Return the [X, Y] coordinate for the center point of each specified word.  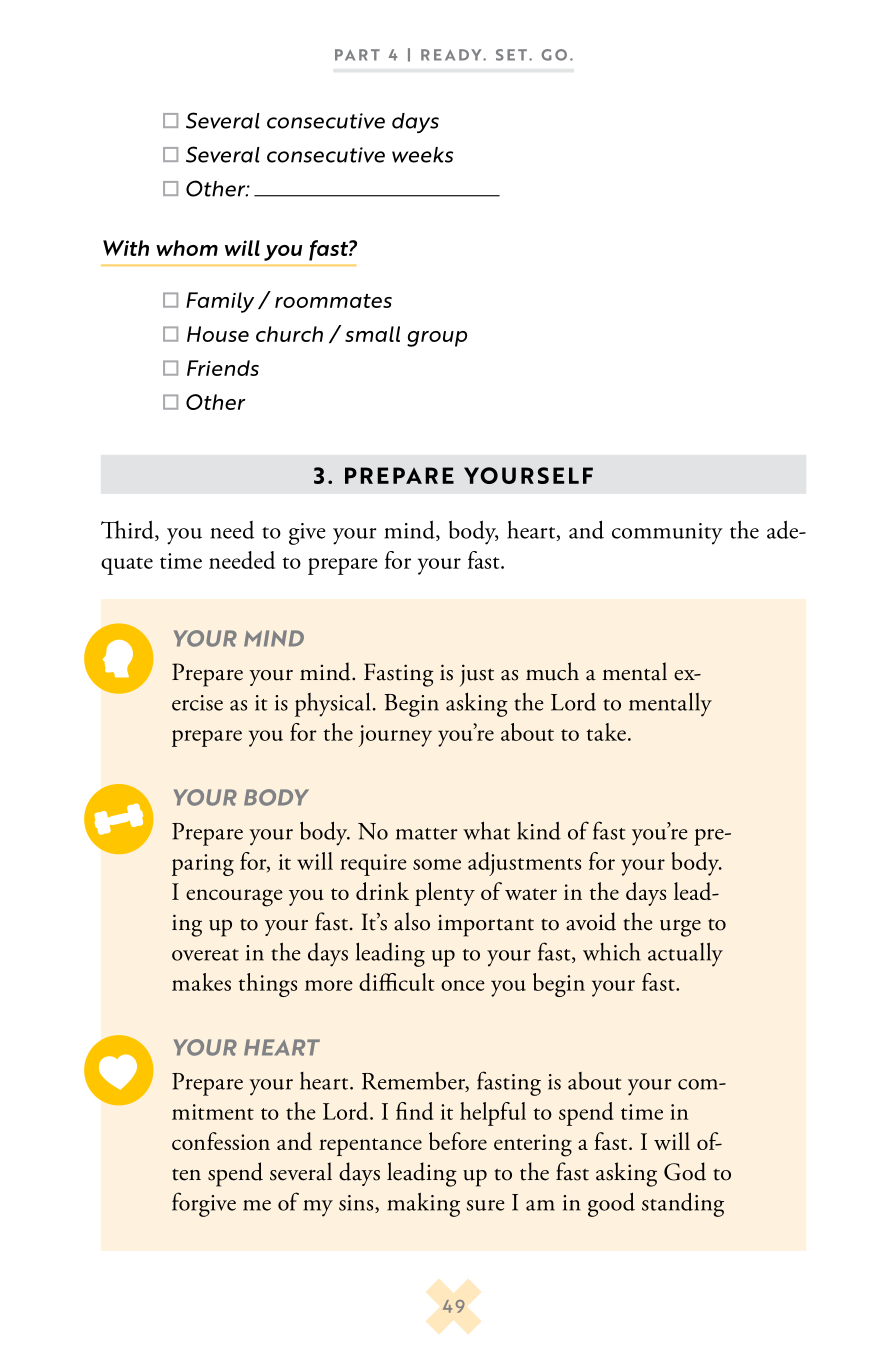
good [611, 1204]
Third [128, 530]
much [552, 671]
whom [187, 248]
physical [332, 704]
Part [357, 55]
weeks [422, 155]
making [423, 1204]
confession [221, 1141]
